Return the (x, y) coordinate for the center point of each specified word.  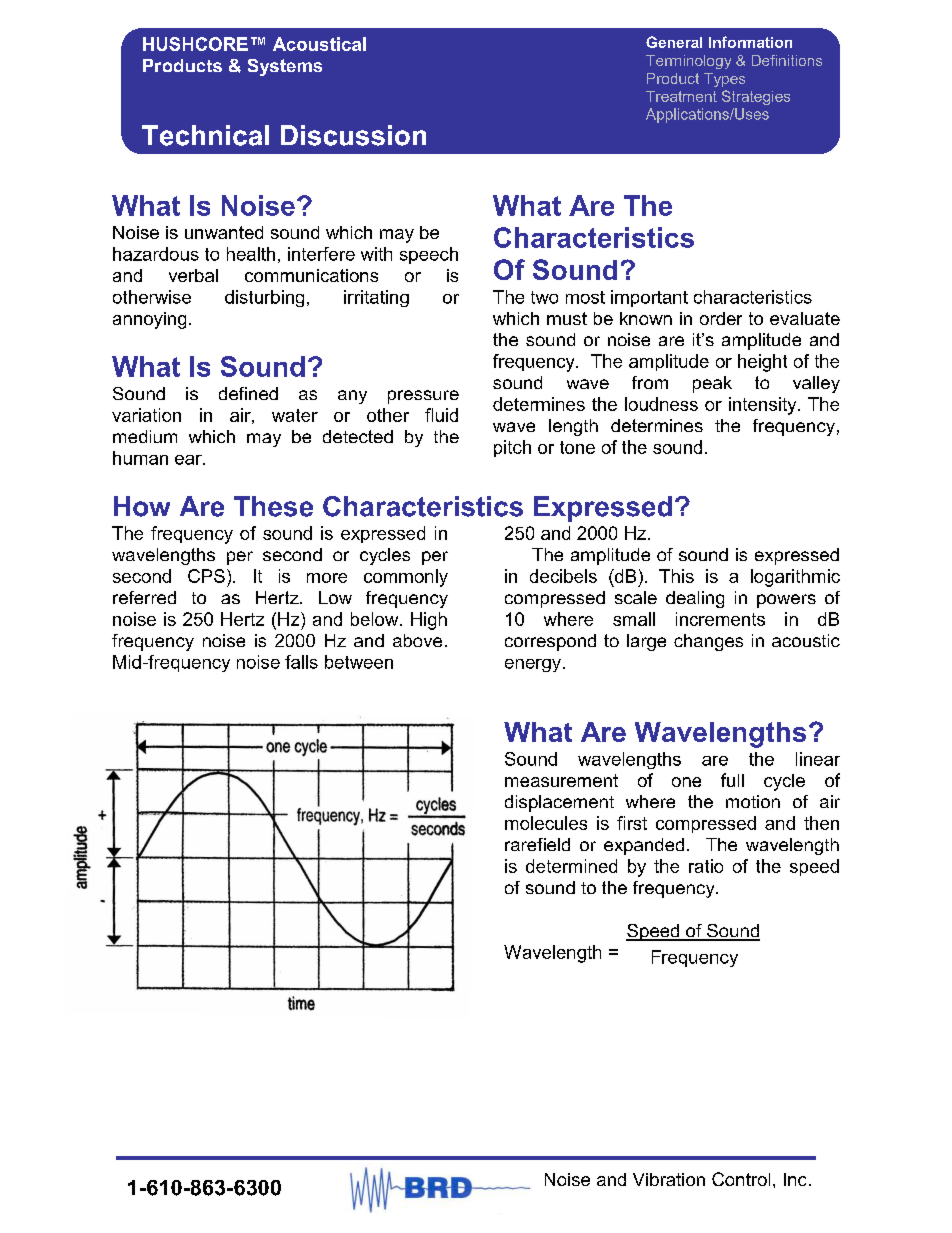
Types (724, 80)
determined (571, 866)
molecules (546, 823)
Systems (285, 67)
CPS (206, 576)
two (544, 297)
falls (301, 662)
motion (753, 801)
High (429, 621)
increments (720, 619)
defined (248, 393)
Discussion (353, 135)
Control (741, 1179)
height (762, 363)
